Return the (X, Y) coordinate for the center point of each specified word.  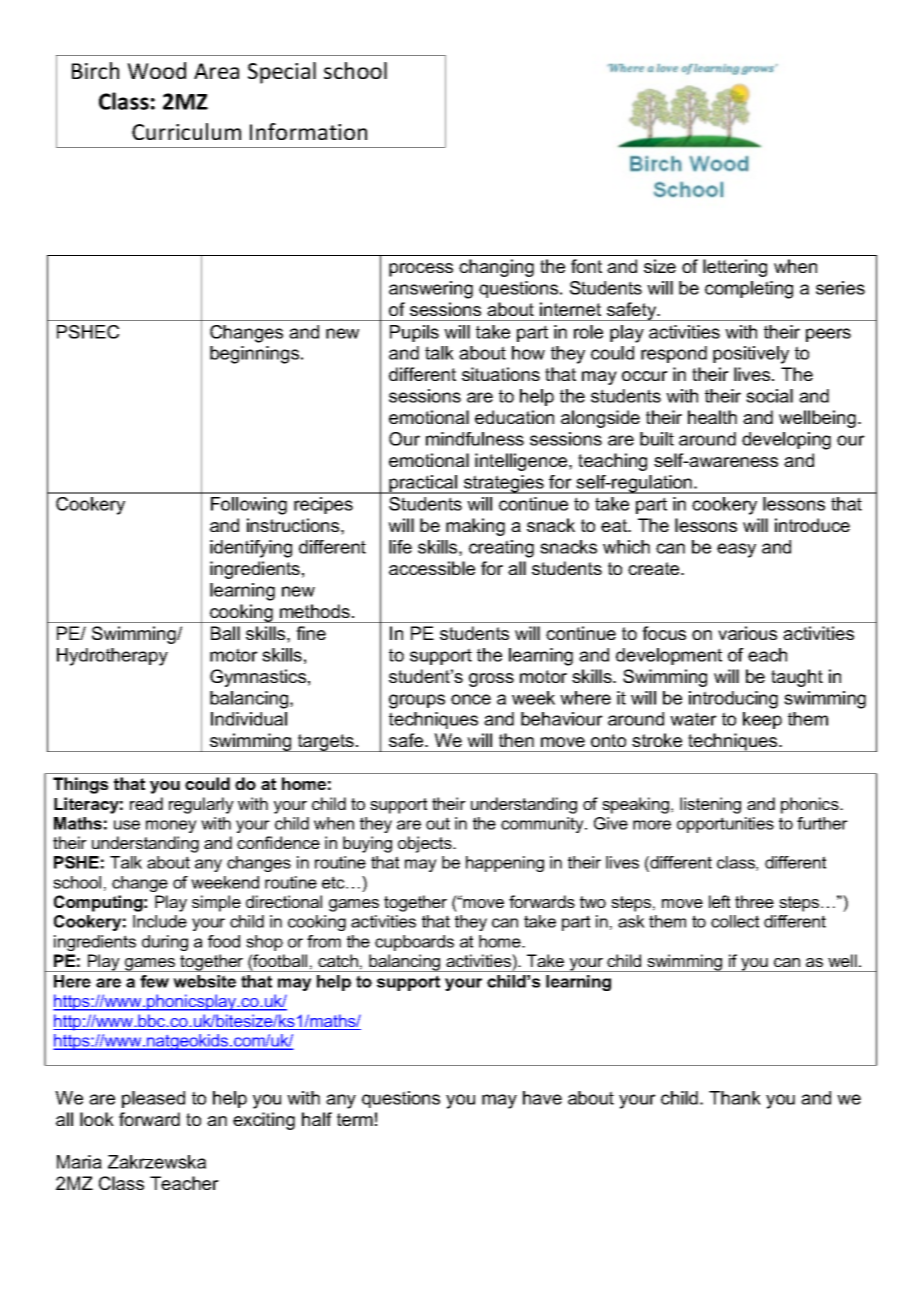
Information (308, 131)
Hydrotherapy (112, 657)
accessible (432, 568)
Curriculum (186, 131)
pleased (153, 1099)
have (542, 1098)
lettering (735, 268)
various (747, 633)
